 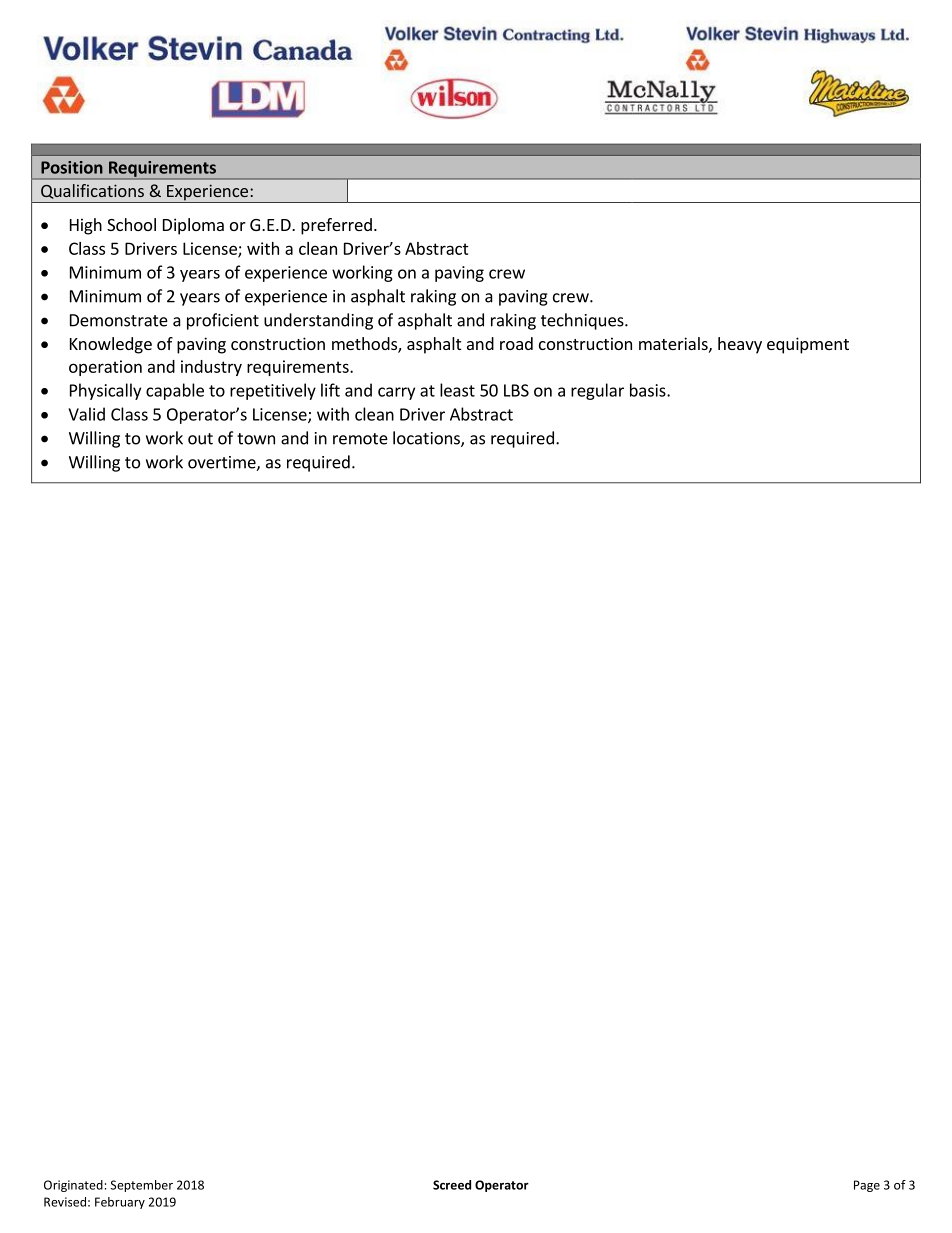 I want to click on basis, so click(x=649, y=390).
